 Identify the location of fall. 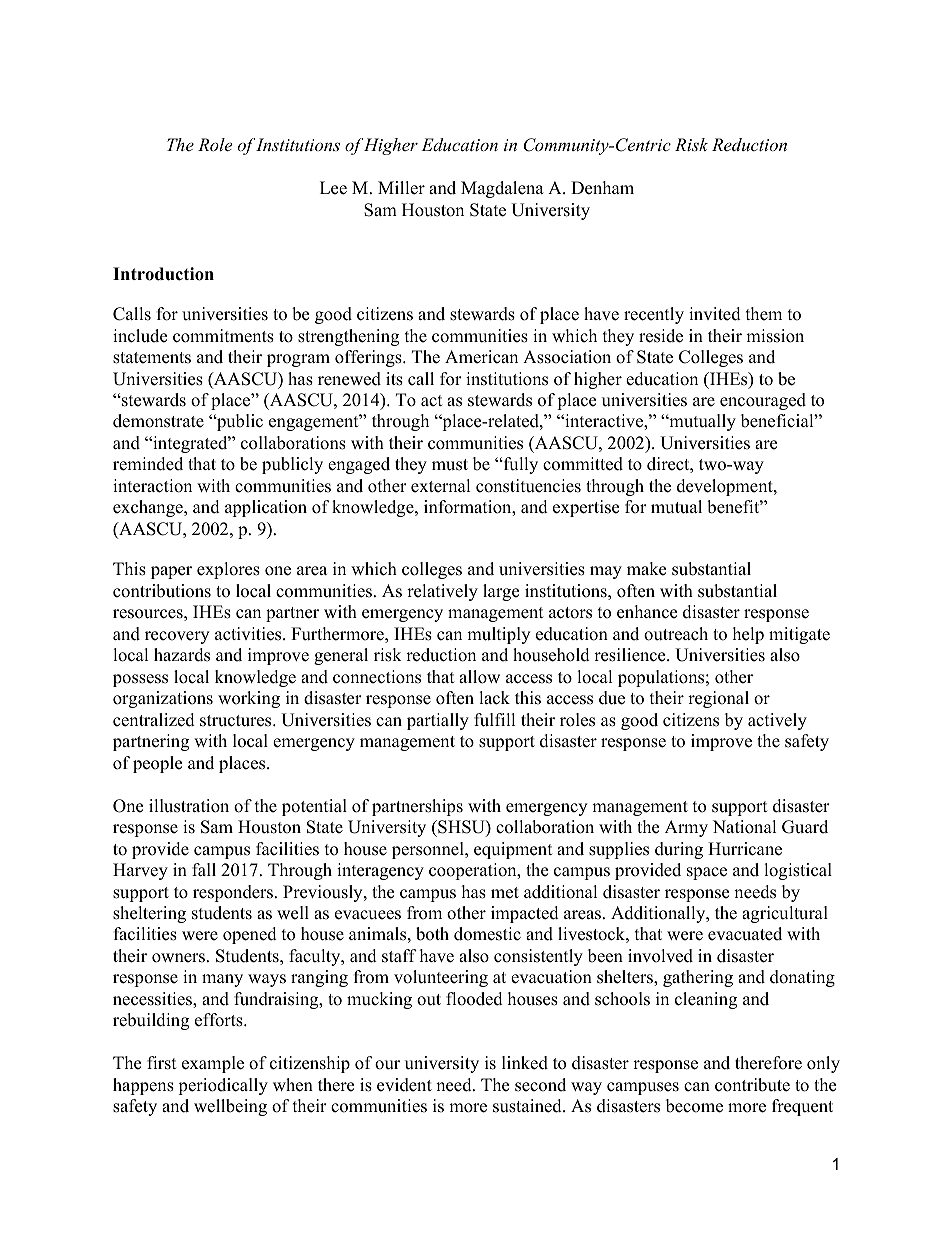
(204, 869).
